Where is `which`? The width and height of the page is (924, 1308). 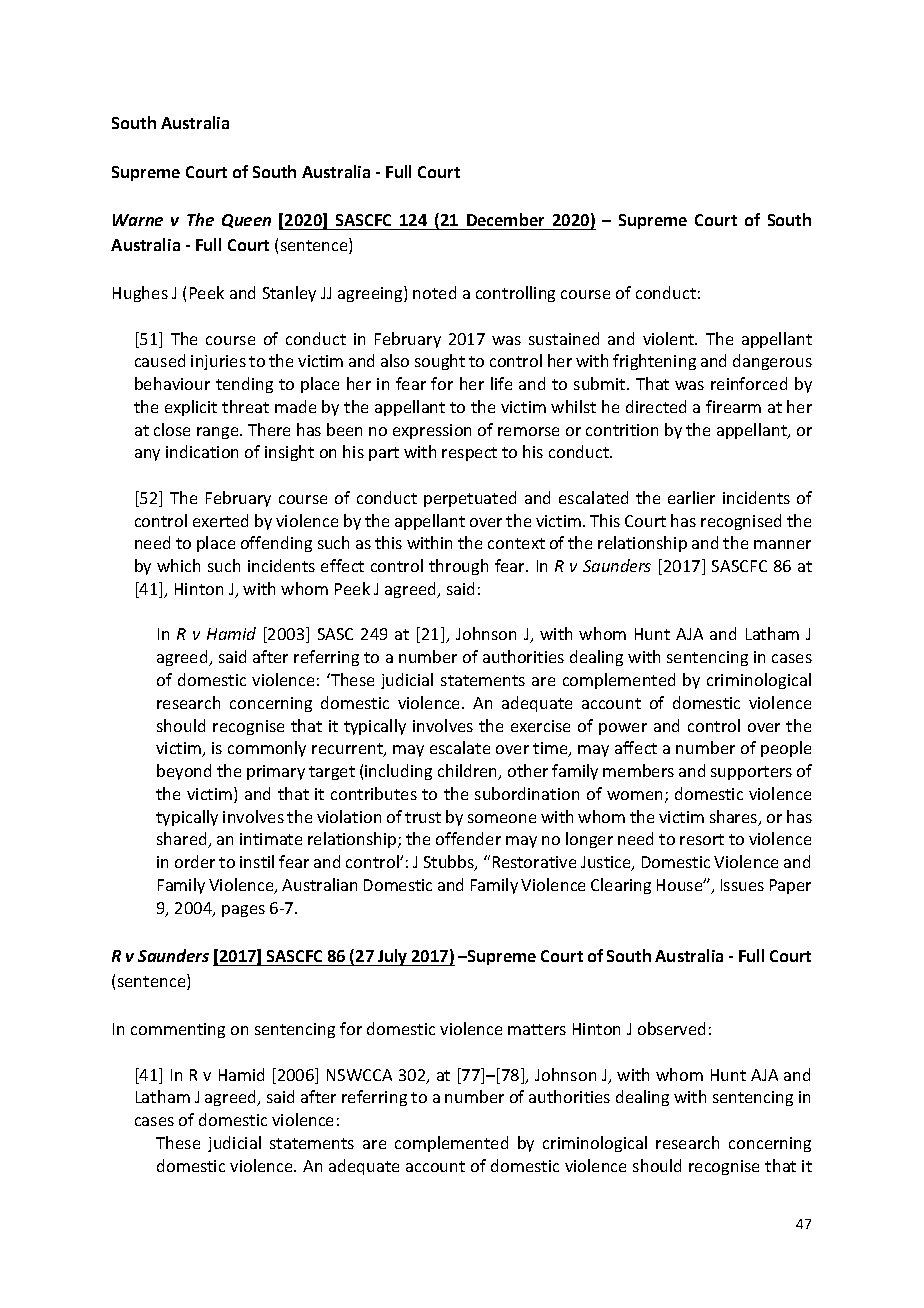 which is located at coordinates (178, 565).
